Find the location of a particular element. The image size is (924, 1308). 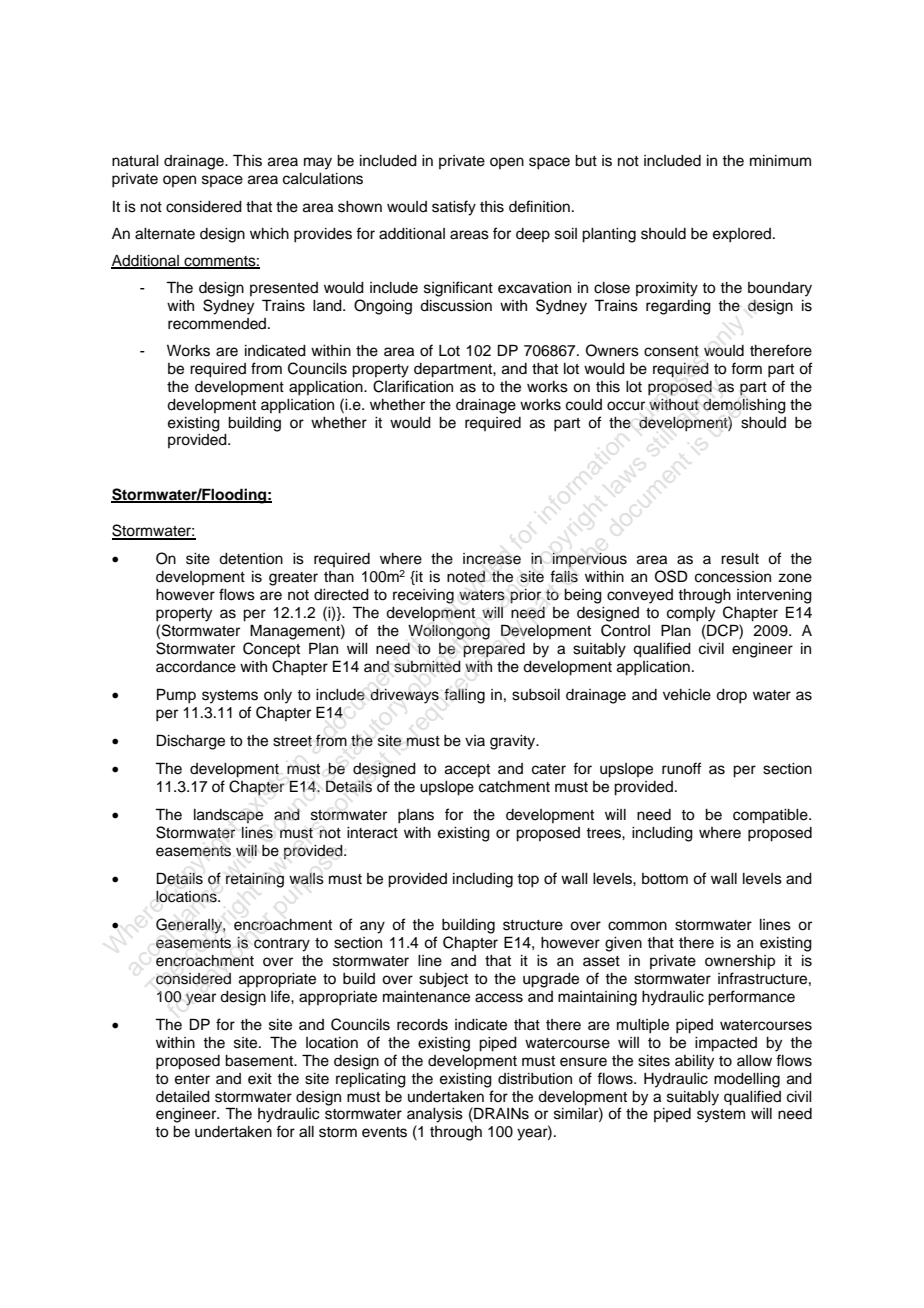

comply is located at coordinates (691, 614).
